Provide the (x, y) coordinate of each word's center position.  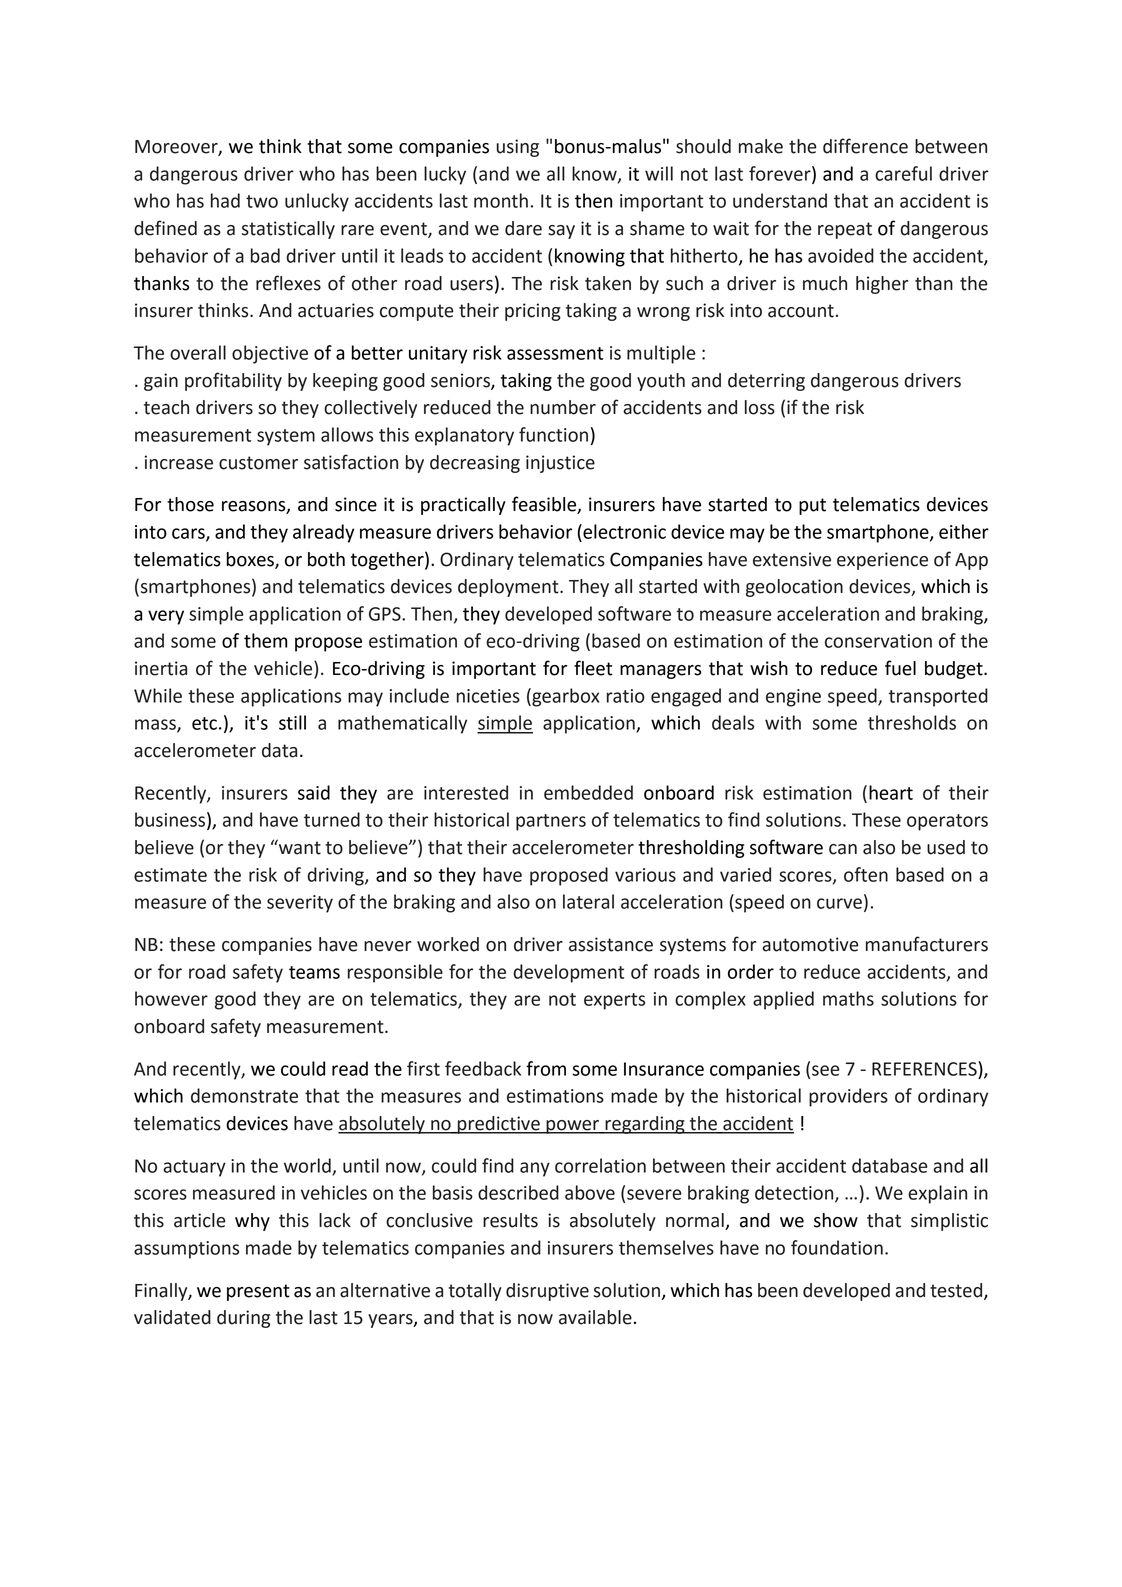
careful (903, 173)
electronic (623, 531)
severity (300, 904)
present (258, 1292)
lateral (588, 901)
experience (882, 561)
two (262, 201)
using (517, 148)
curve (839, 903)
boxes (251, 560)
